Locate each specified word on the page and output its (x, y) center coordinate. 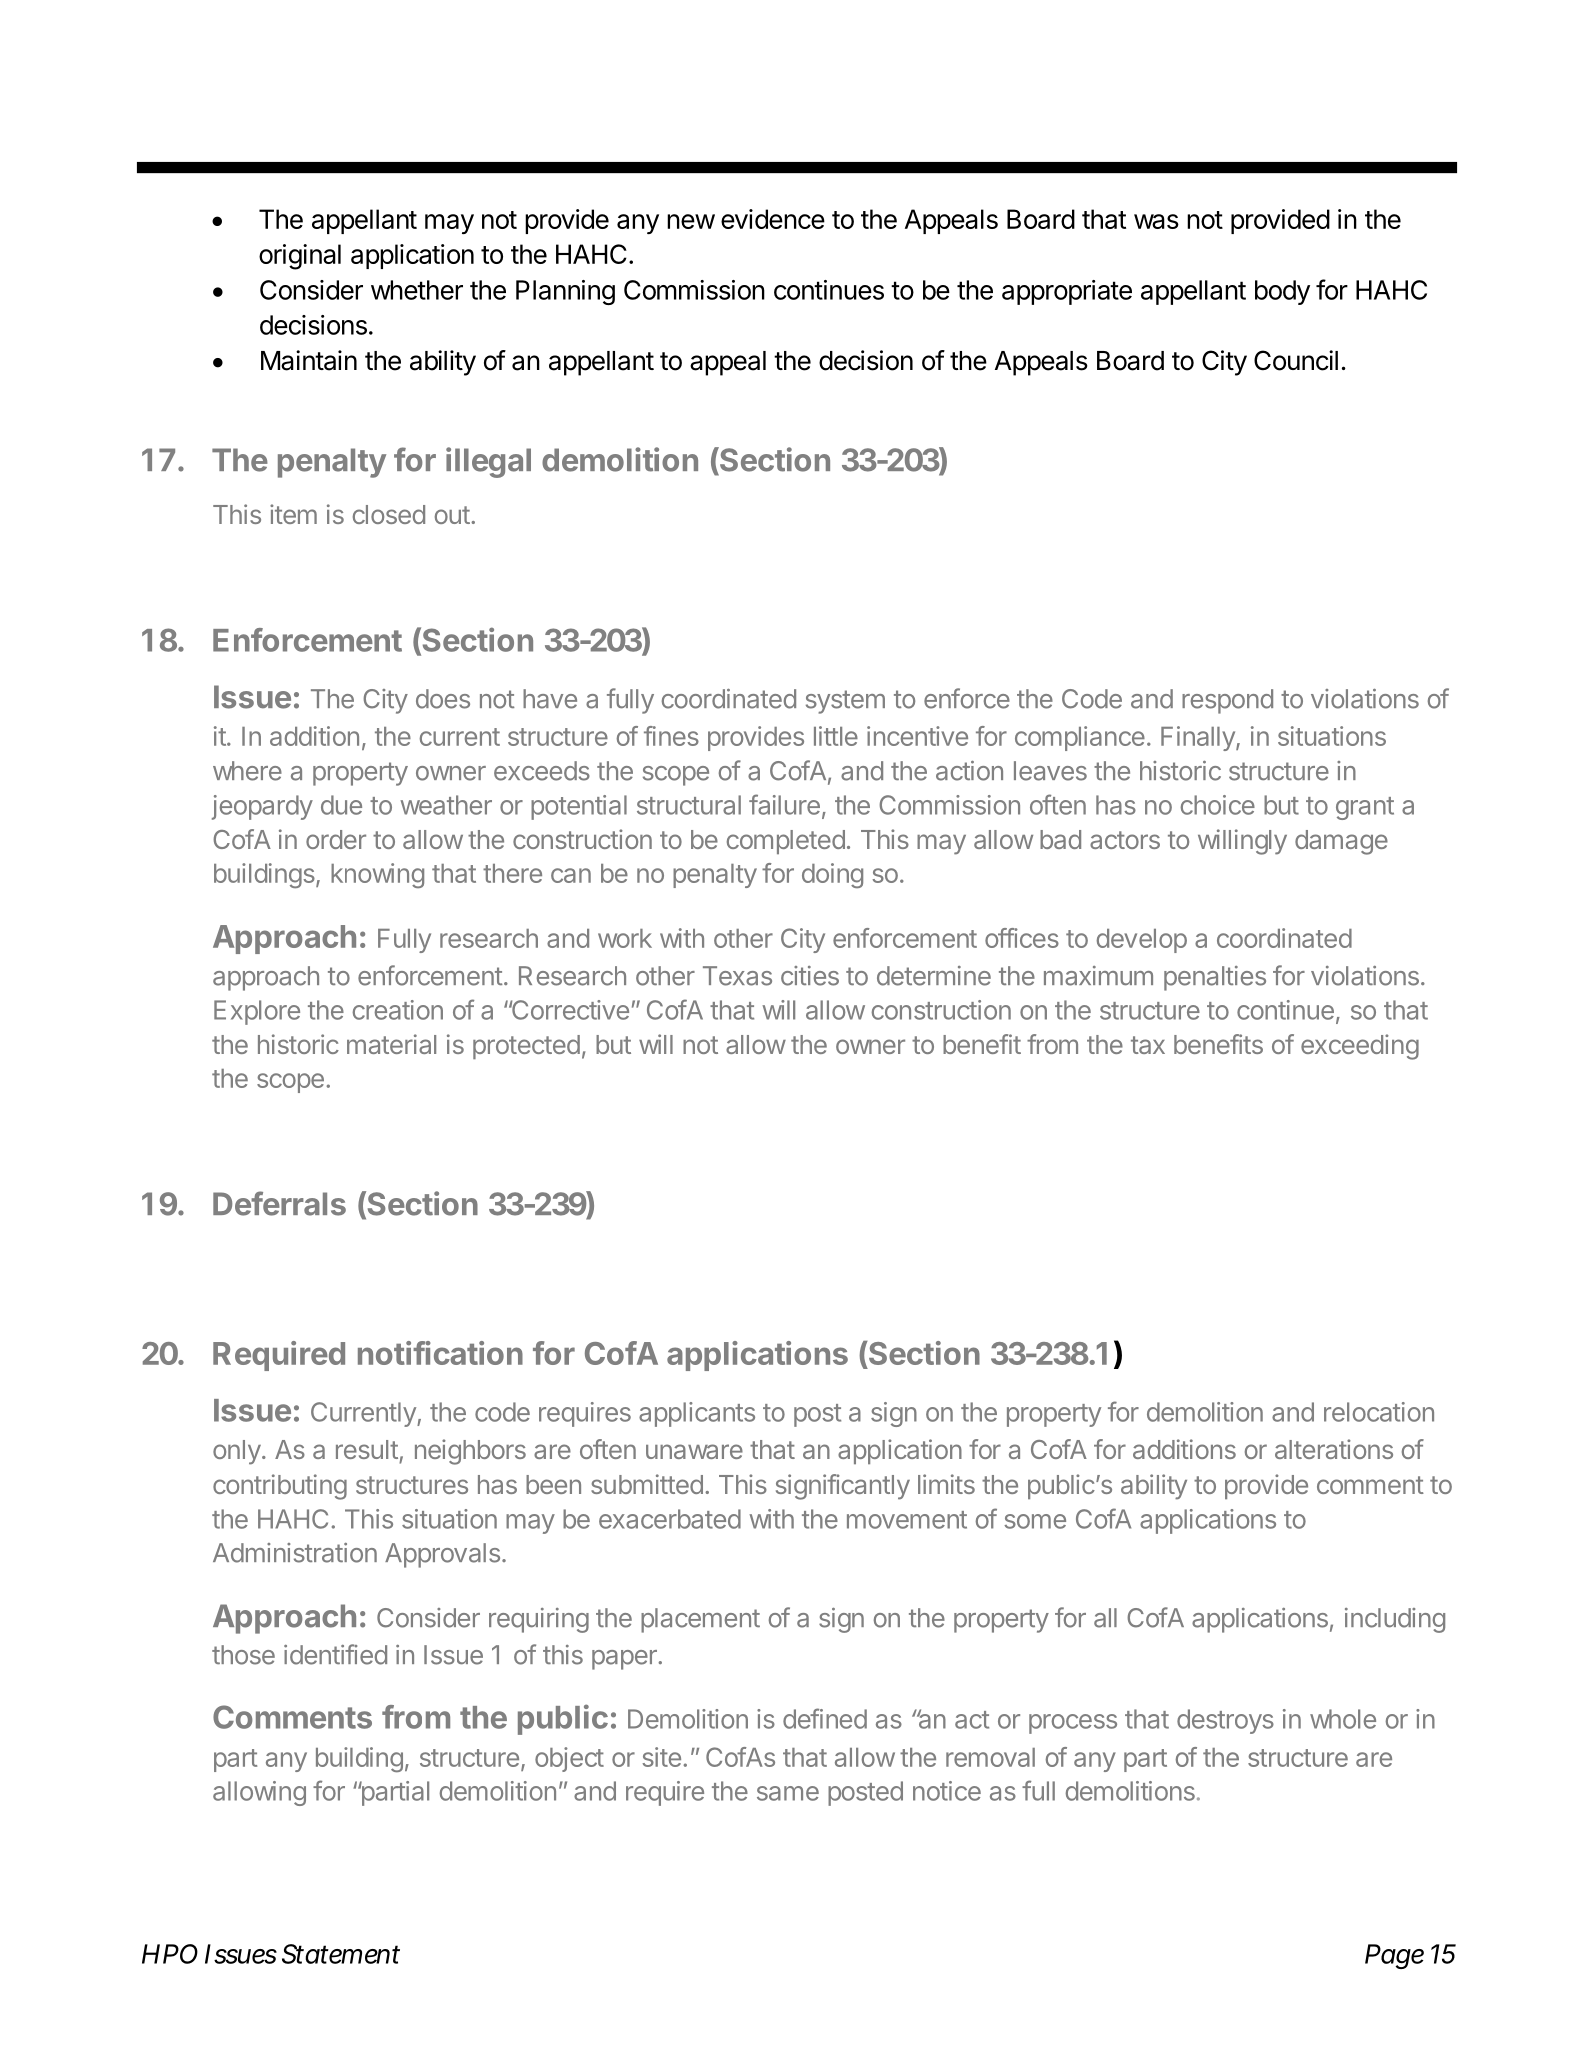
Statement (341, 1954)
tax (1148, 1045)
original (300, 257)
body (1282, 292)
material (391, 1044)
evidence (773, 219)
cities (810, 976)
